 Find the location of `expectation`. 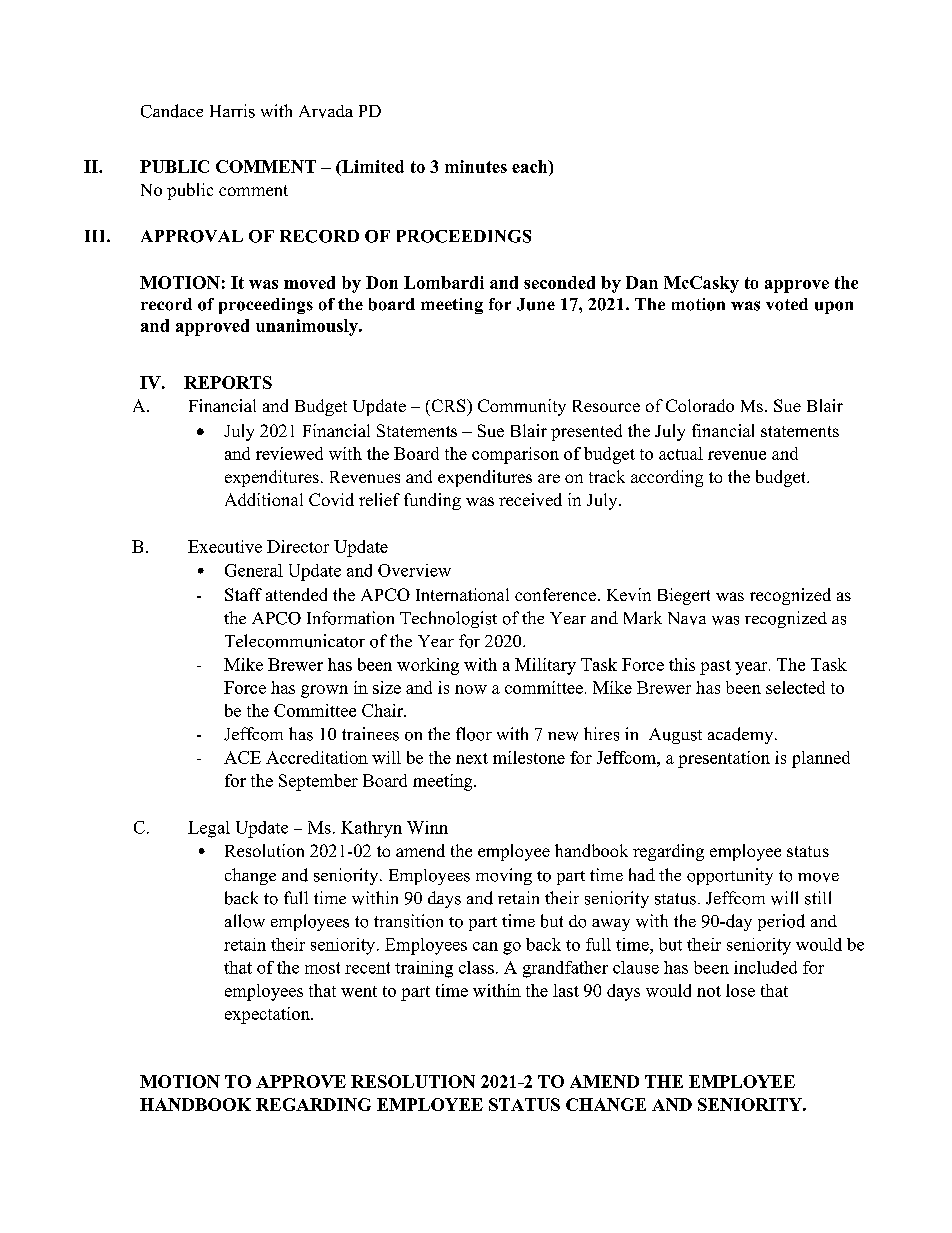

expectation is located at coordinates (268, 1015).
